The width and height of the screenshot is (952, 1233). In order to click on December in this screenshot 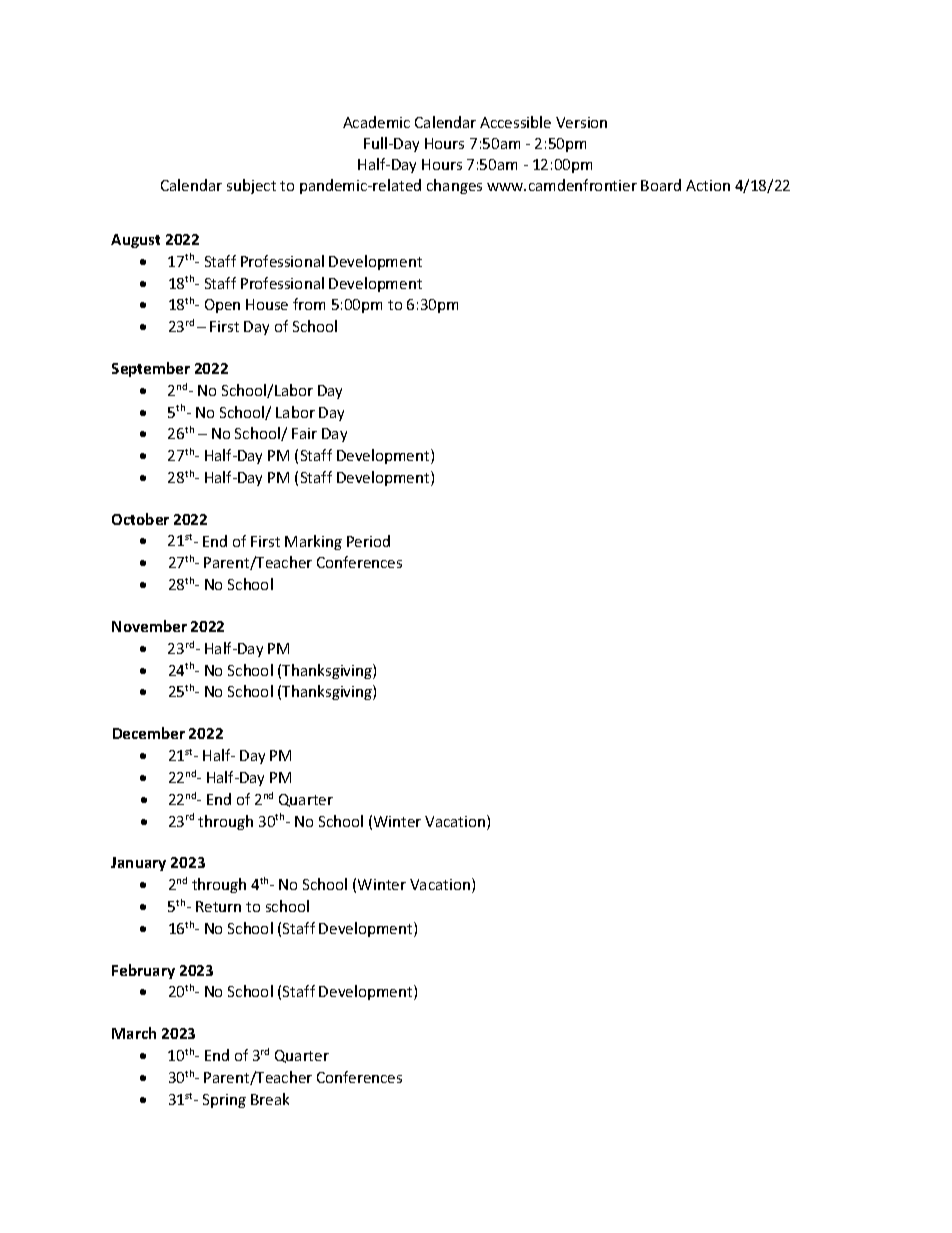, I will do `click(149, 733)`.
